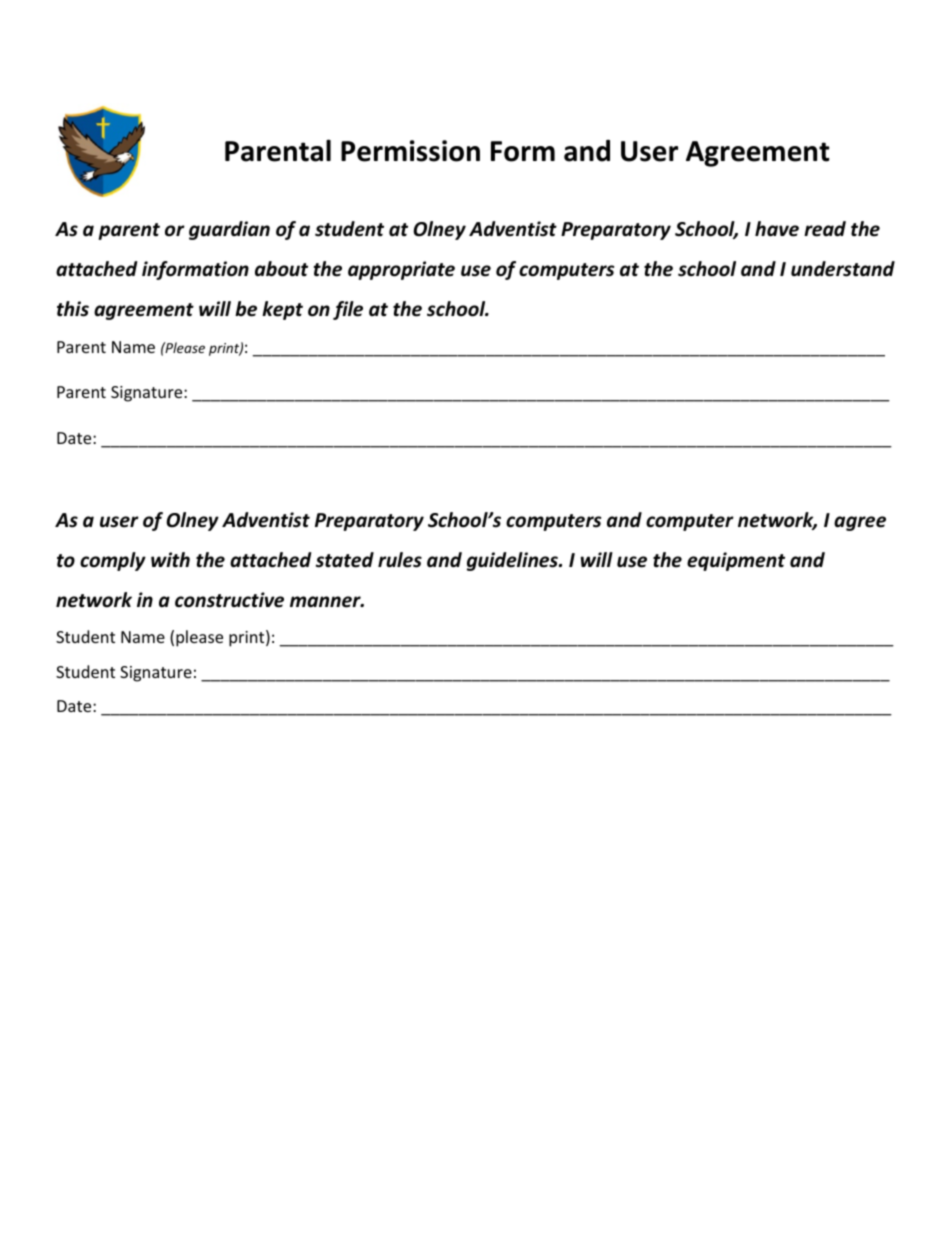 This image has height=1233, width=952. Describe the element at coordinates (229, 600) in the image. I see `constructive` at that location.
